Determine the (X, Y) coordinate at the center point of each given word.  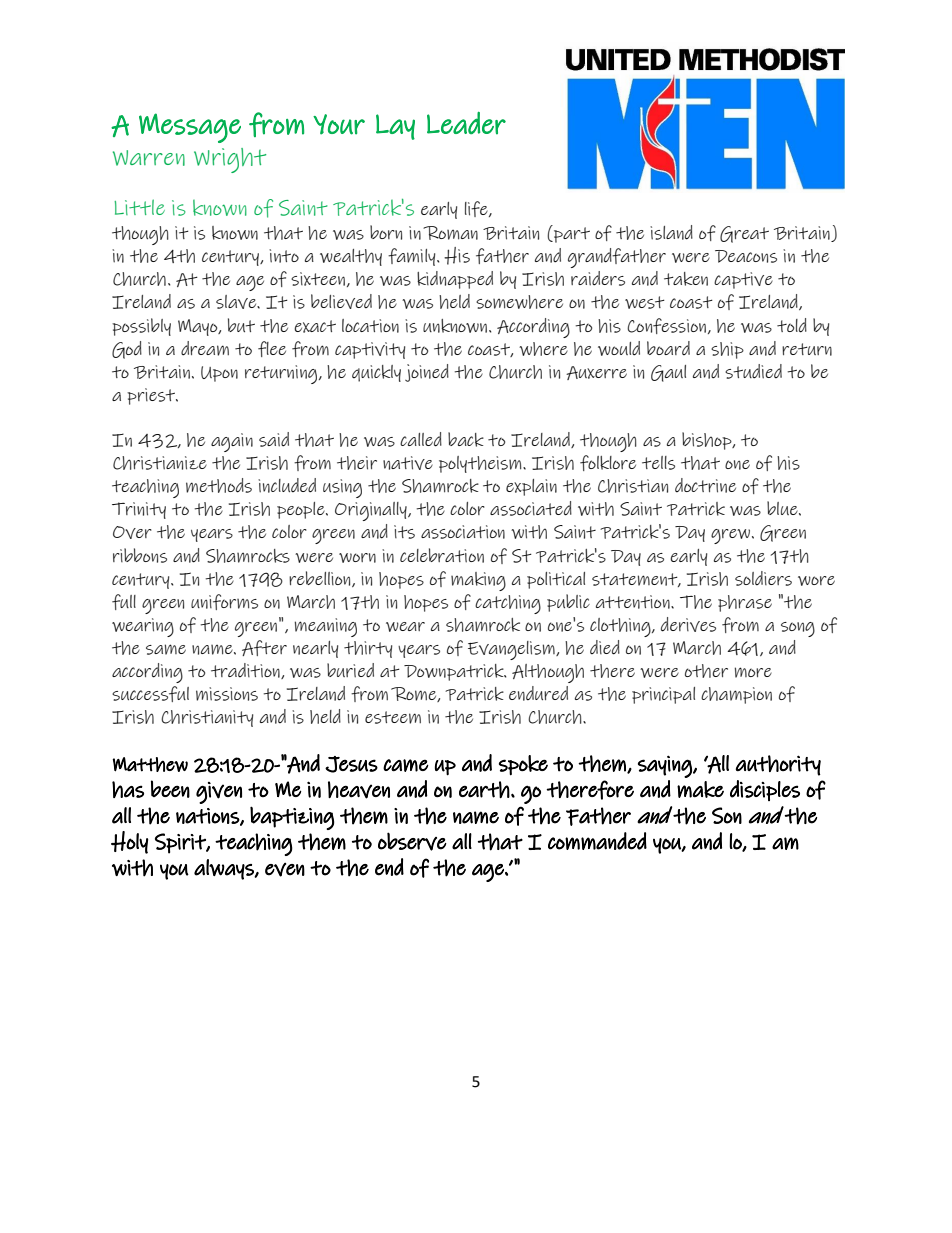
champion (736, 695)
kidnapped (455, 280)
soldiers (763, 578)
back (466, 439)
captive (743, 280)
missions (227, 694)
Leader (466, 123)
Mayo (199, 327)
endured (538, 693)
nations (208, 817)
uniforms (224, 602)
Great (744, 234)
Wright (230, 160)
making (478, 581)
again (232, 442)
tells (658, 463)
